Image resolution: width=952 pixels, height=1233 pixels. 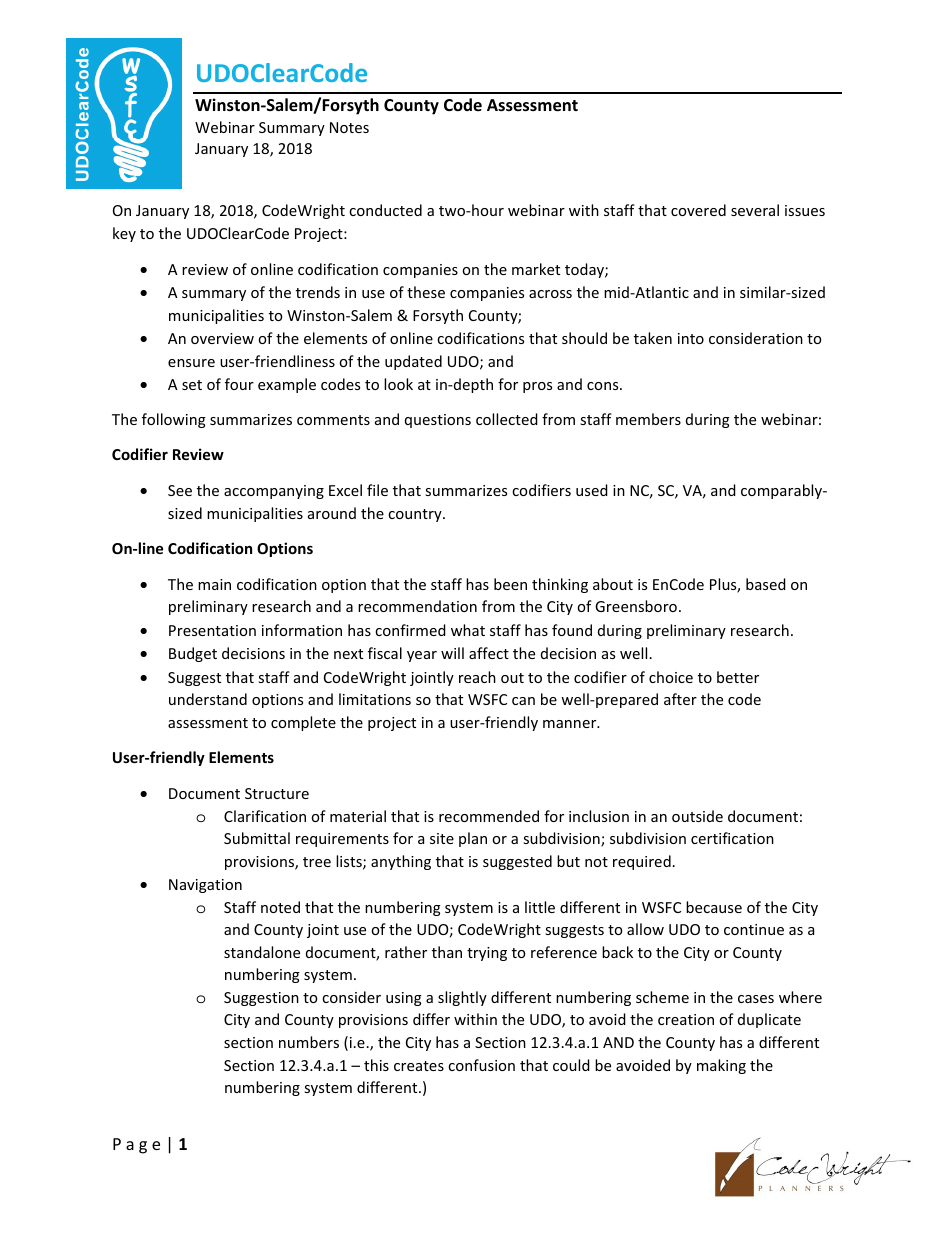 What do you see at coordinates (481, 1065) in the document?
I see `confusion` at bounding box center [481, 1065].
